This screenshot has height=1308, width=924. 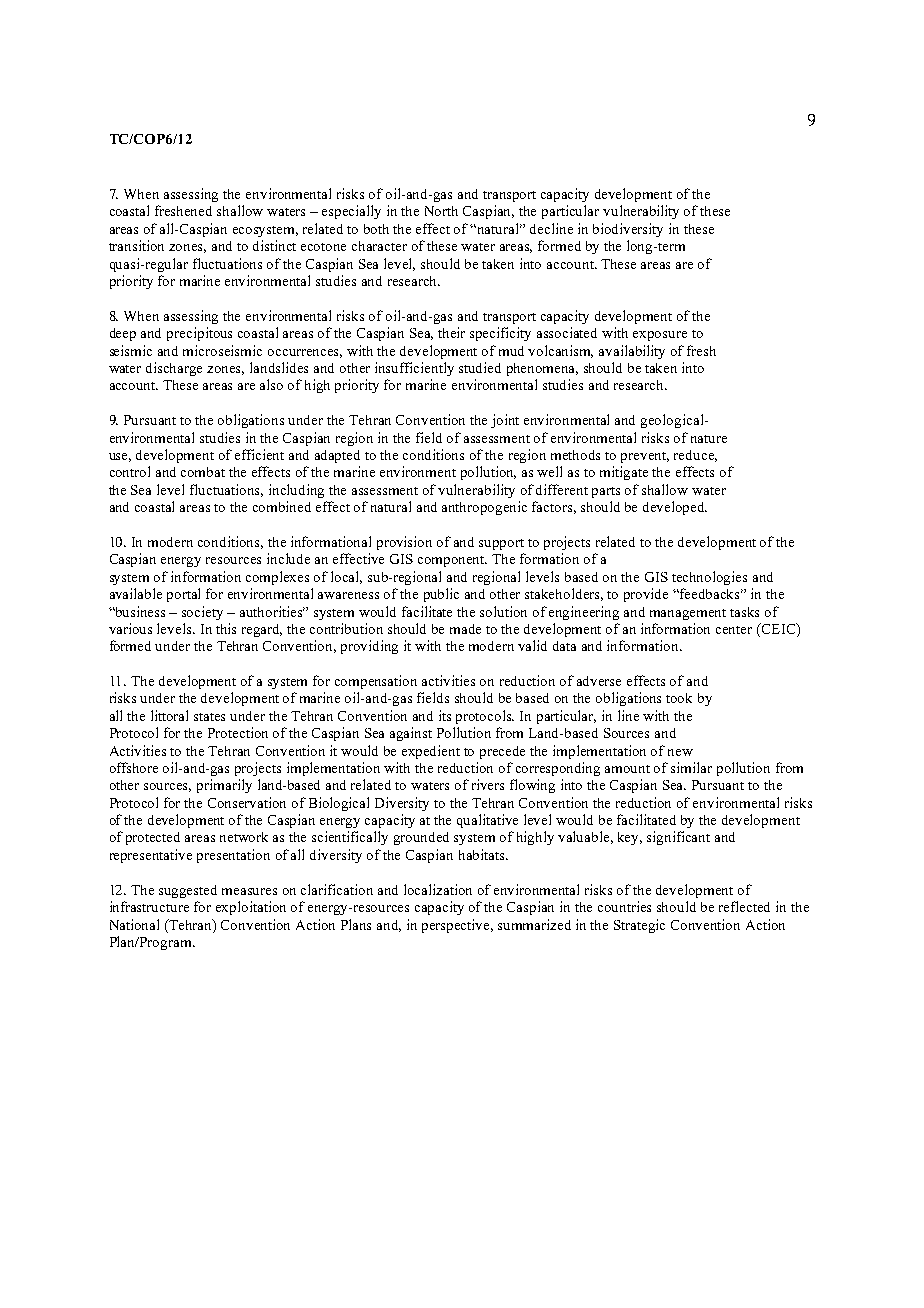 What do you see at coordinates (136, 245) in the screenshot?
I see `transition` at bounding box center [136, 245].
